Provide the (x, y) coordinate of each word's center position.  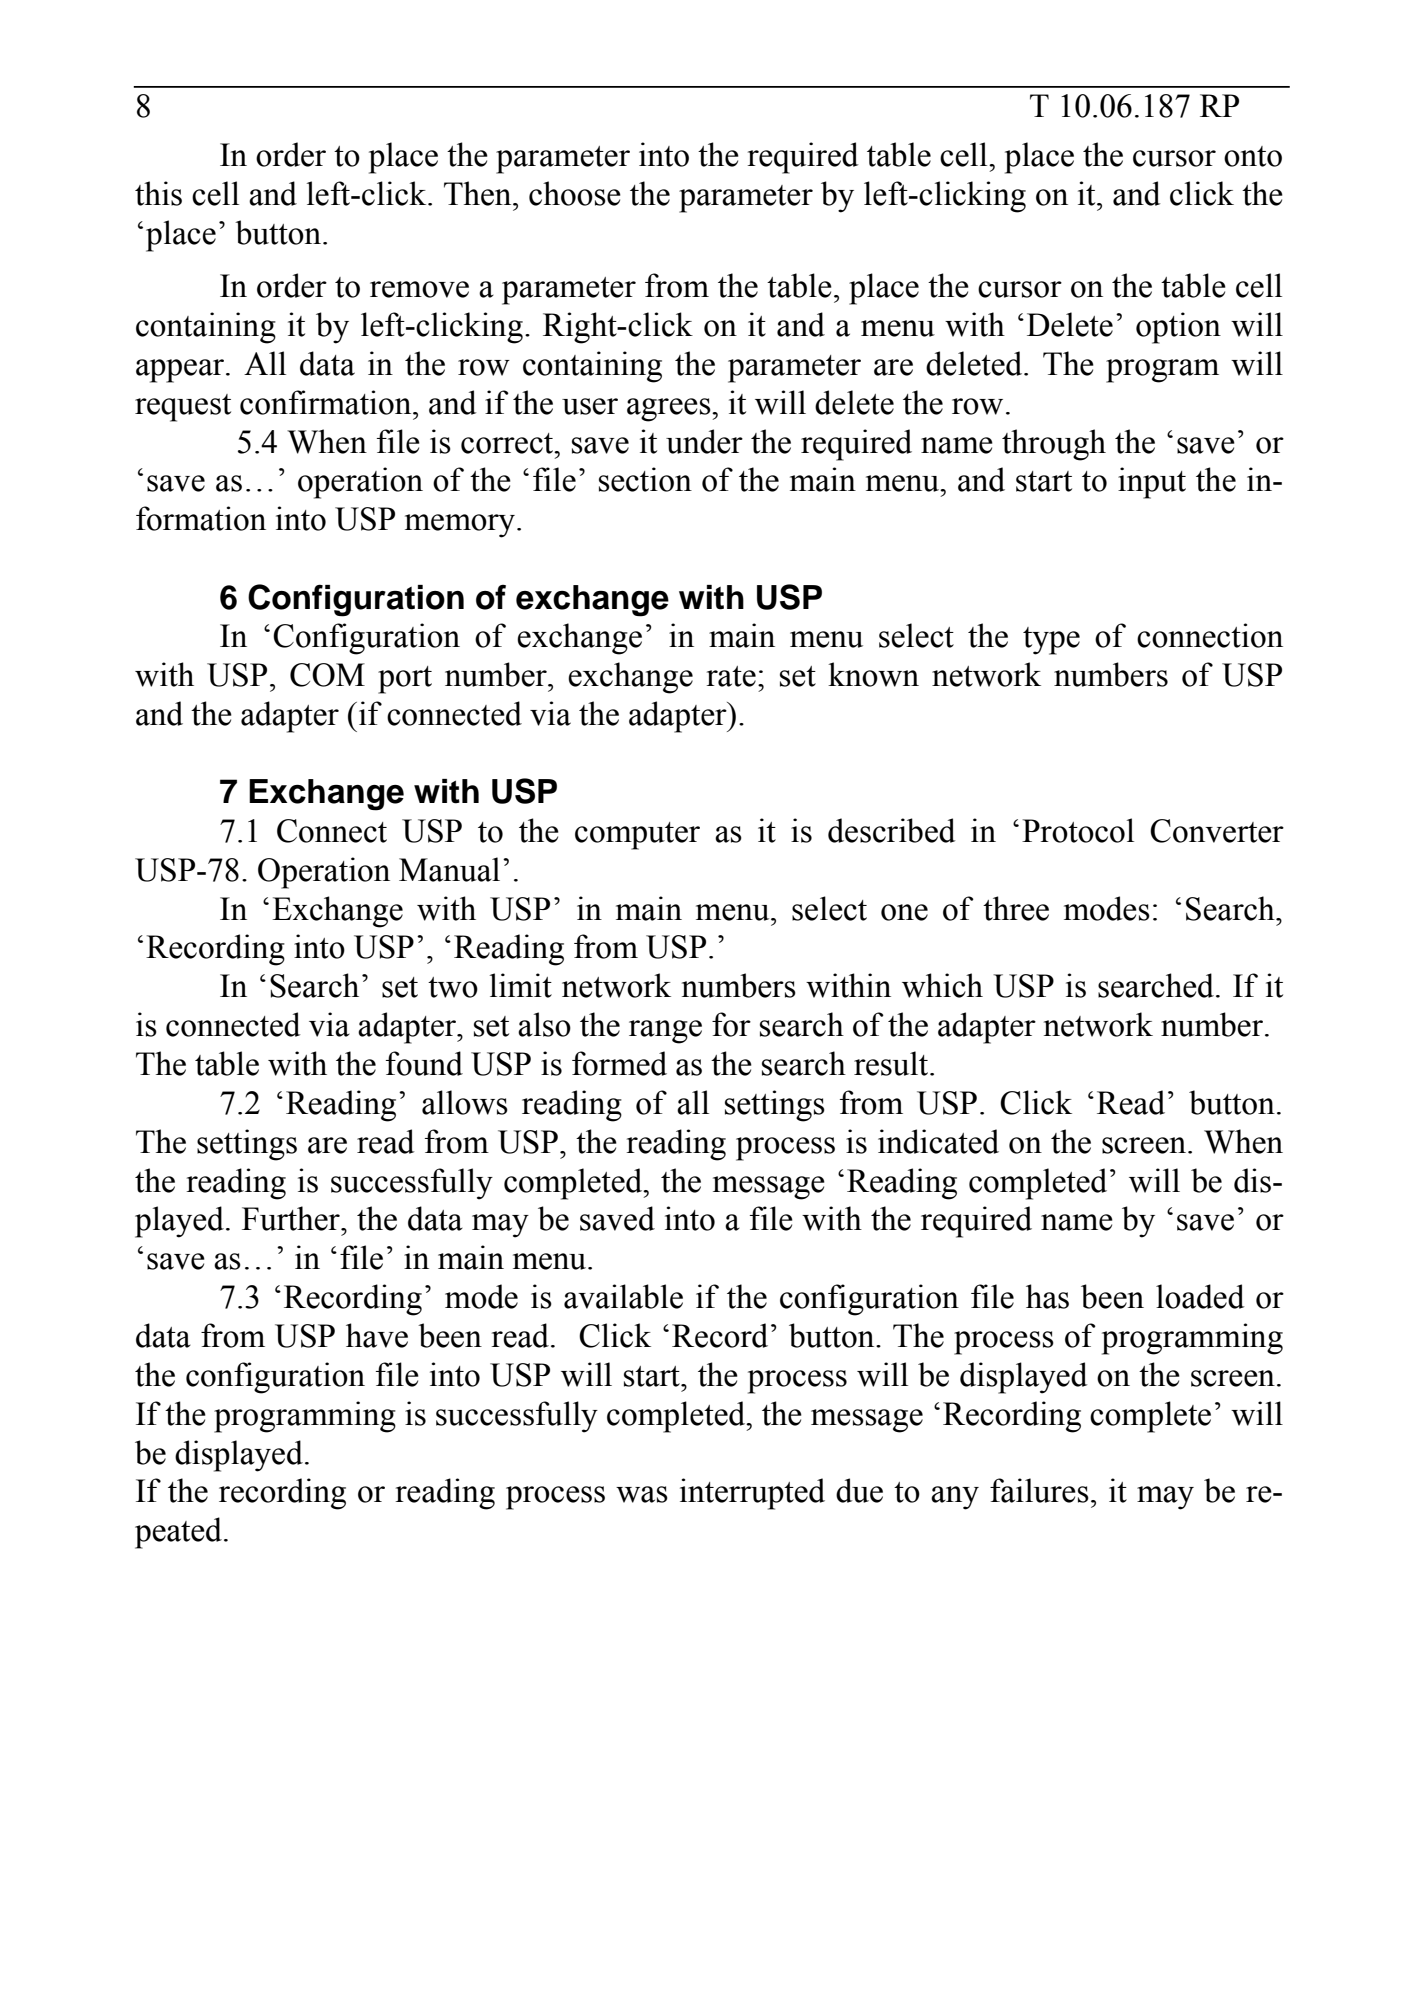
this (158, 193)
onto (1253, 156)
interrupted (752, 1494)
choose (575, 193)
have (377, 1335)
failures (1039, 1490)
